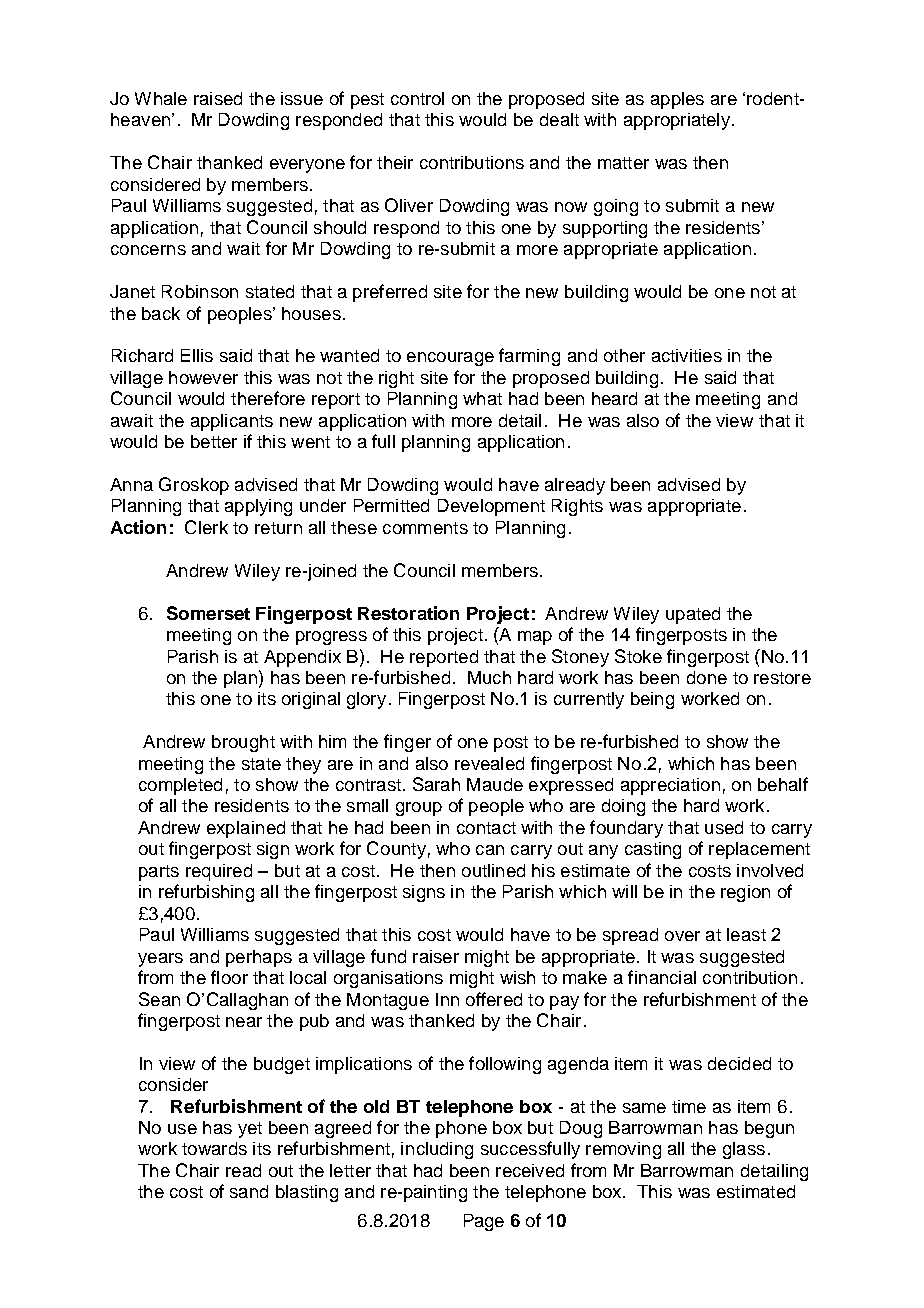 The image size is (924, 1308). Describe the element at coordinates (249, 1191) in the screenshot. I see `sand` at that location.
